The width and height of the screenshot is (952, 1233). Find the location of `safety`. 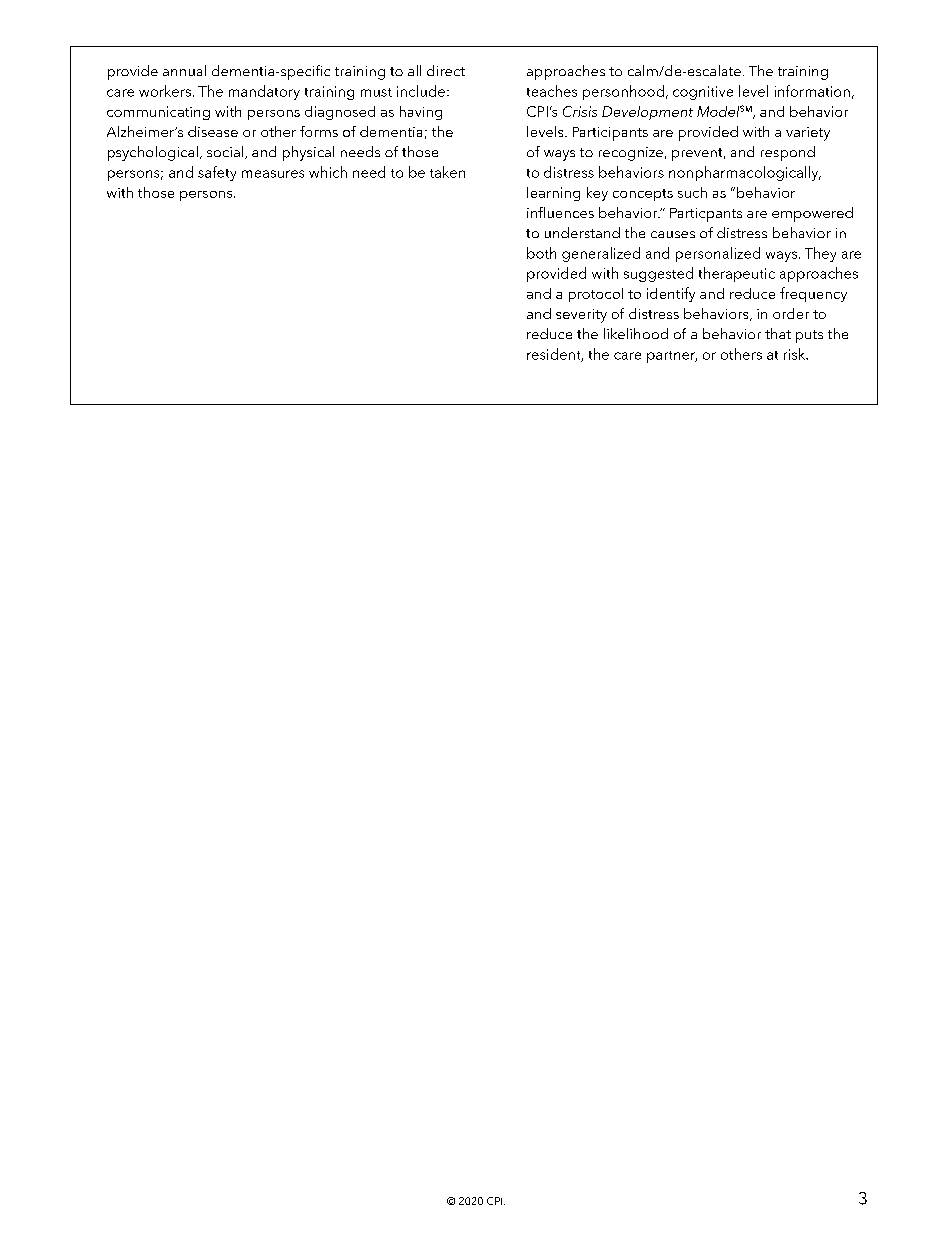

safety is located at coordinates (217, 173).
